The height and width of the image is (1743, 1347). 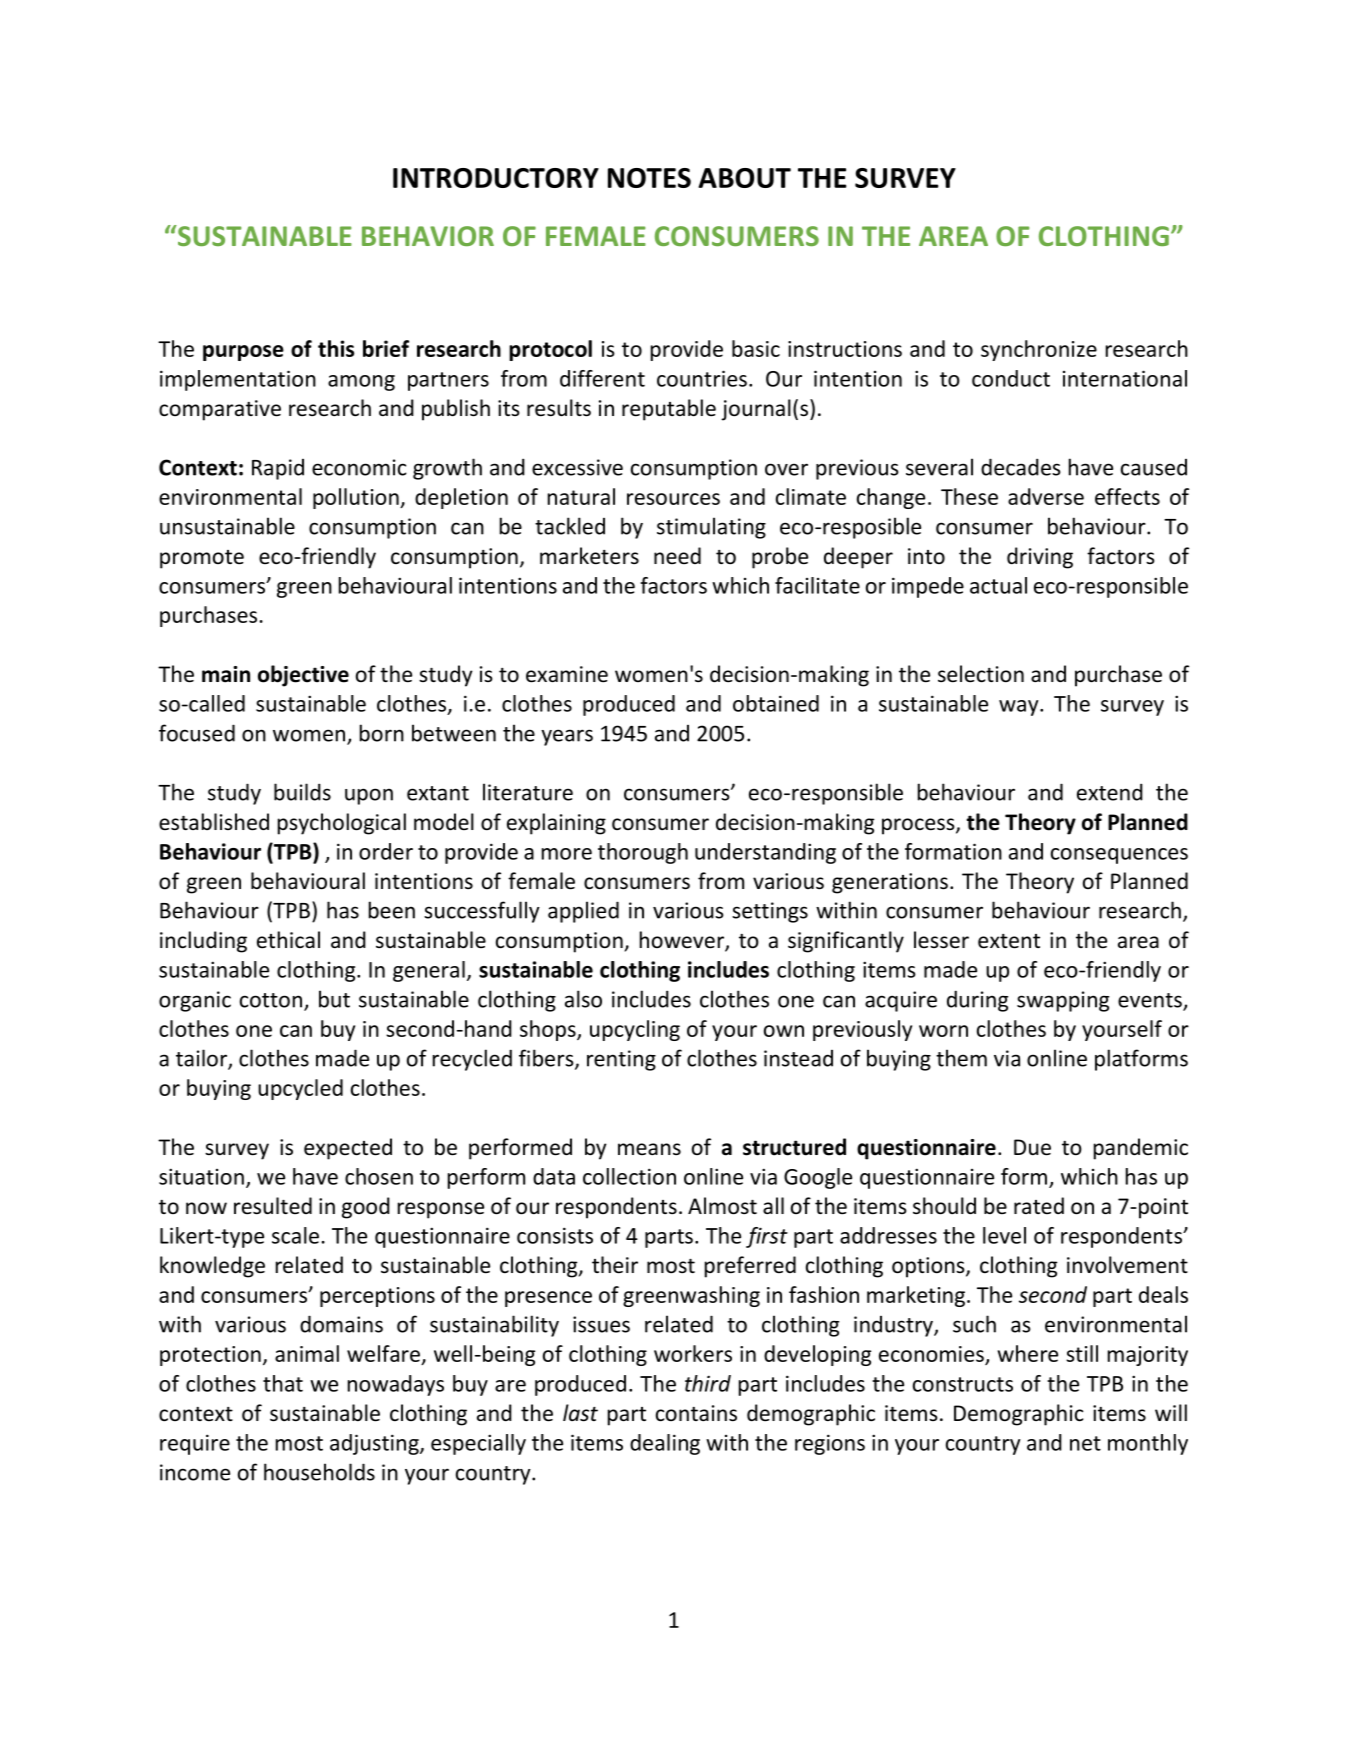 What do you see at coordinates (342, 824) in the image?
I see `psychological` at bounding box center [342, 824].
